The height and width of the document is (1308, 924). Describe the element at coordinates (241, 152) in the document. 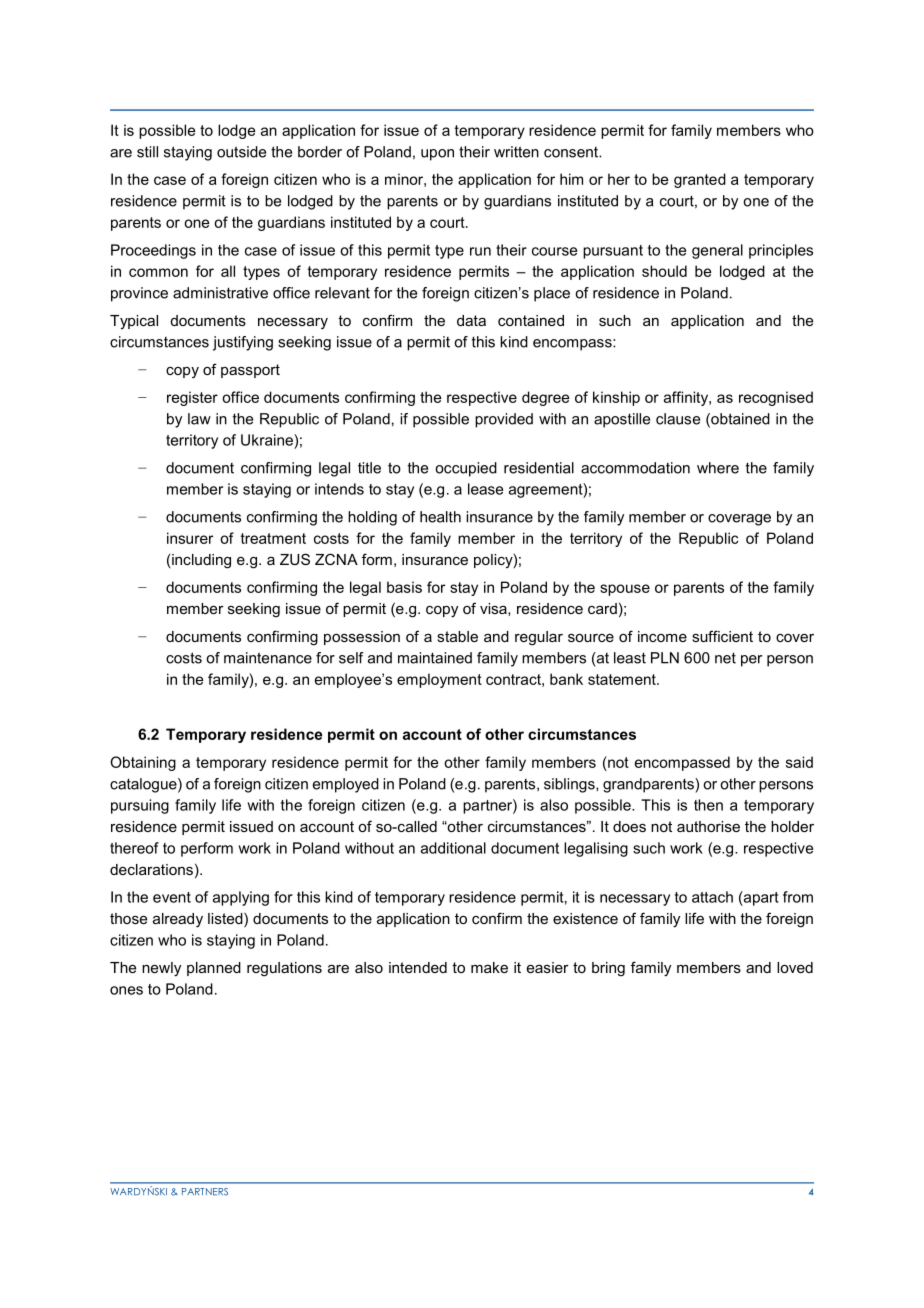

I see `outside` at that location.
